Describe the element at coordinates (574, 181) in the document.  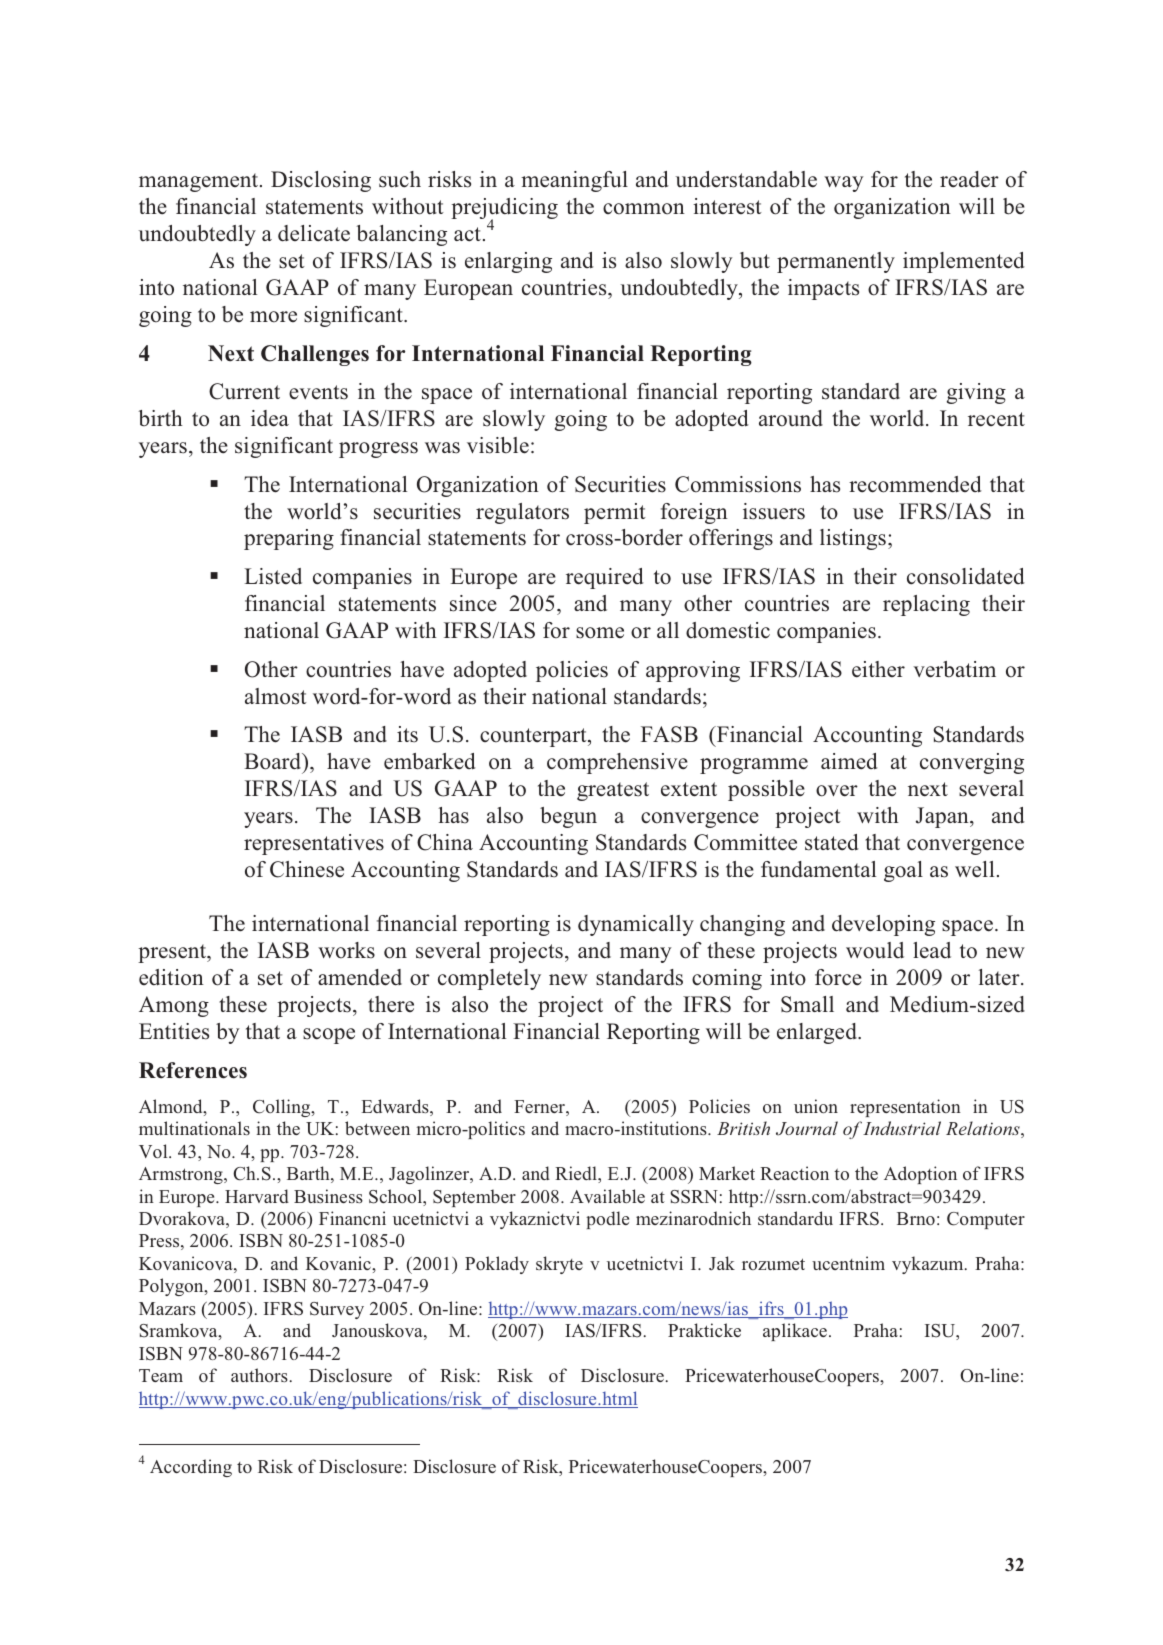
I see `meaningful` at that location.
